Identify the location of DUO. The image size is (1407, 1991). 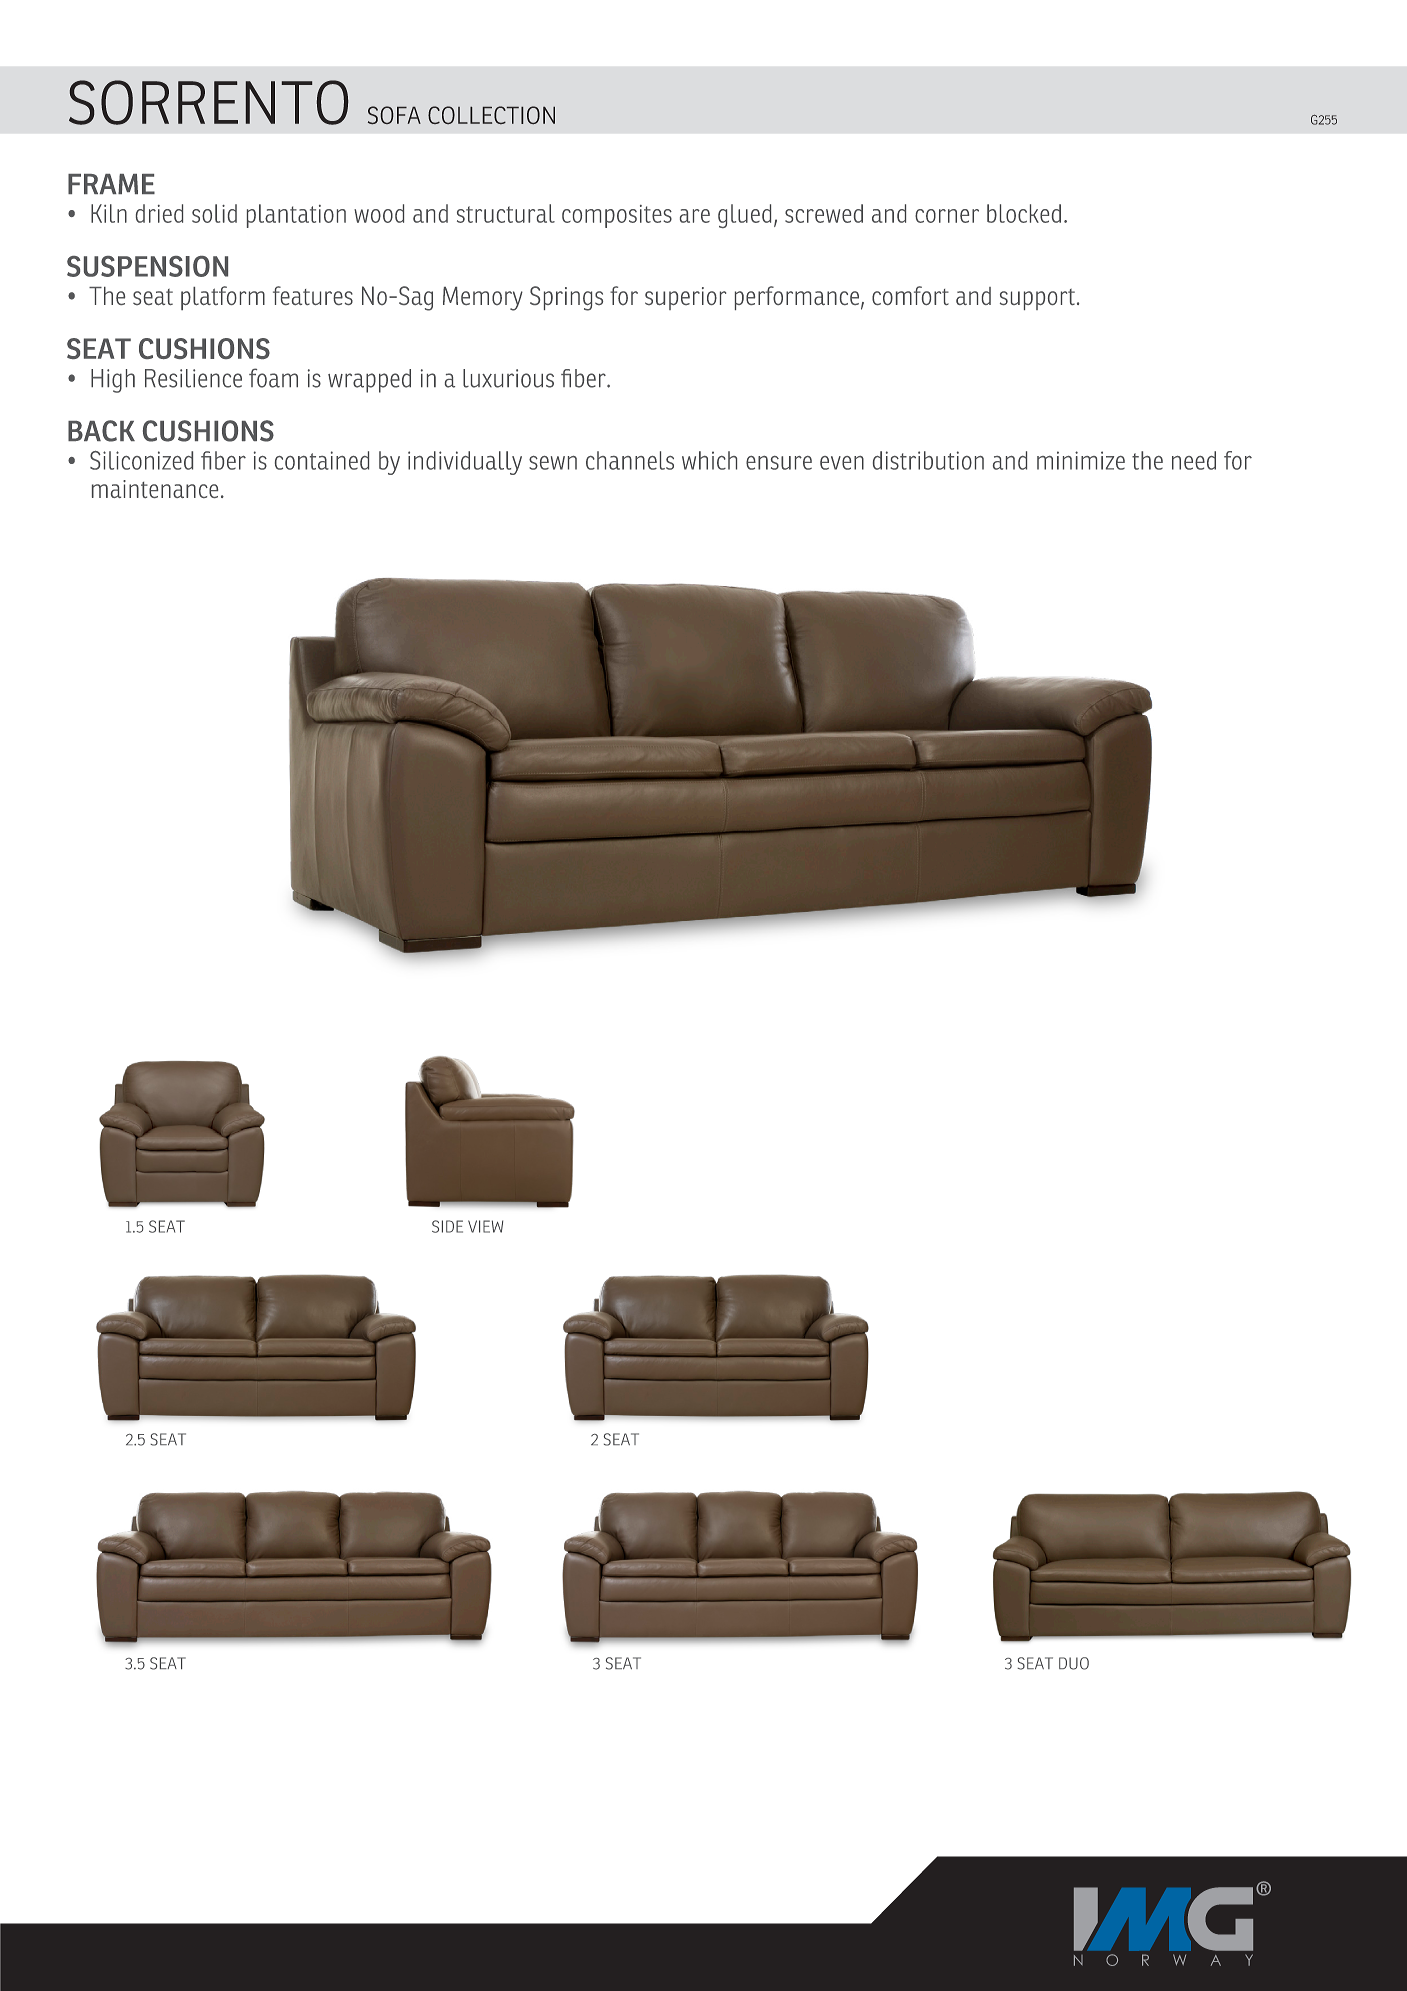
(1074, 1663).
